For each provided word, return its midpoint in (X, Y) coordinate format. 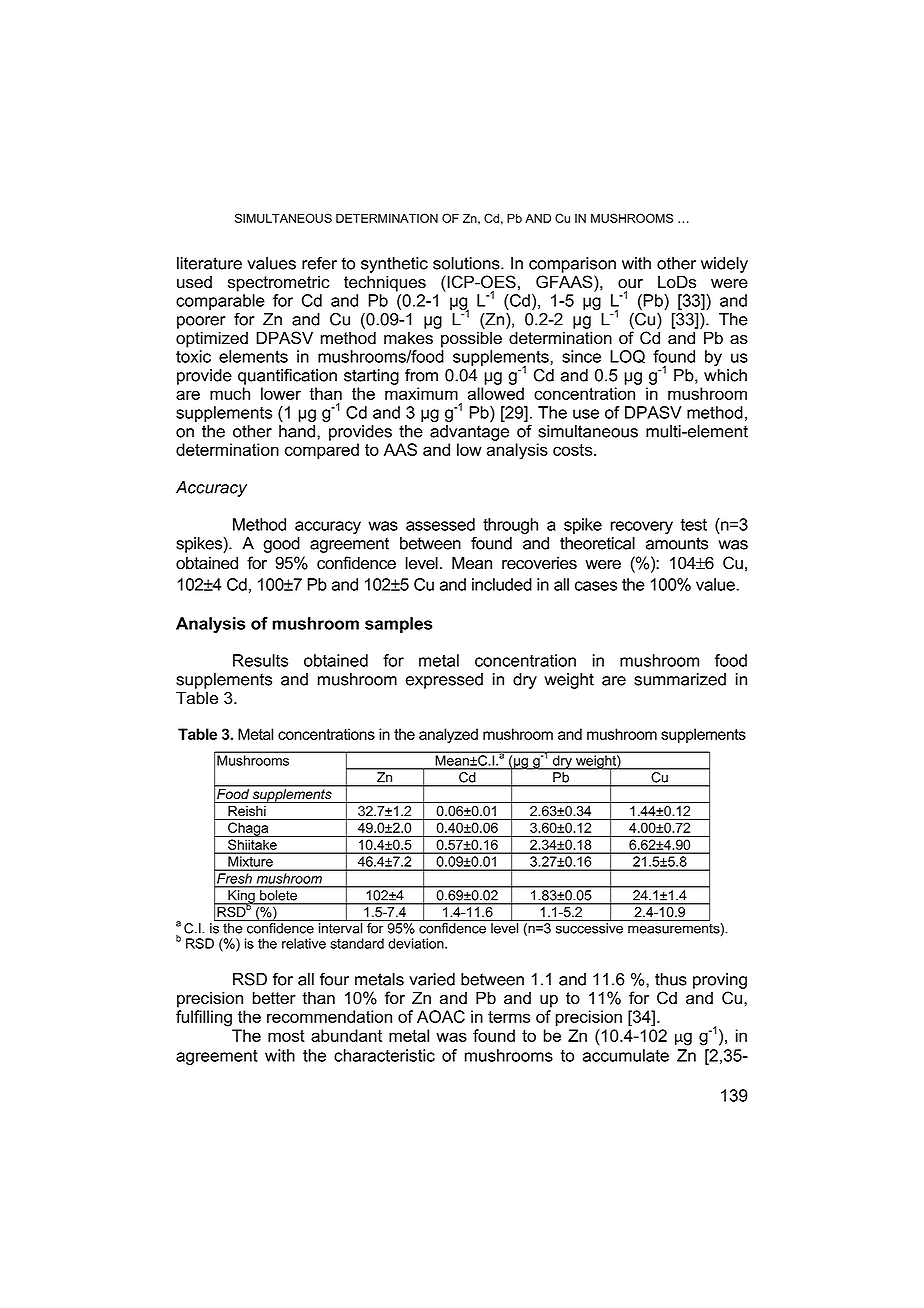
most (286, 1036)
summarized (680, 679)
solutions (467, 263)
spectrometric (279, 284)
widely (724, 265)
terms (509, 1017)
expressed (444, 681)
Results (260, 660)
